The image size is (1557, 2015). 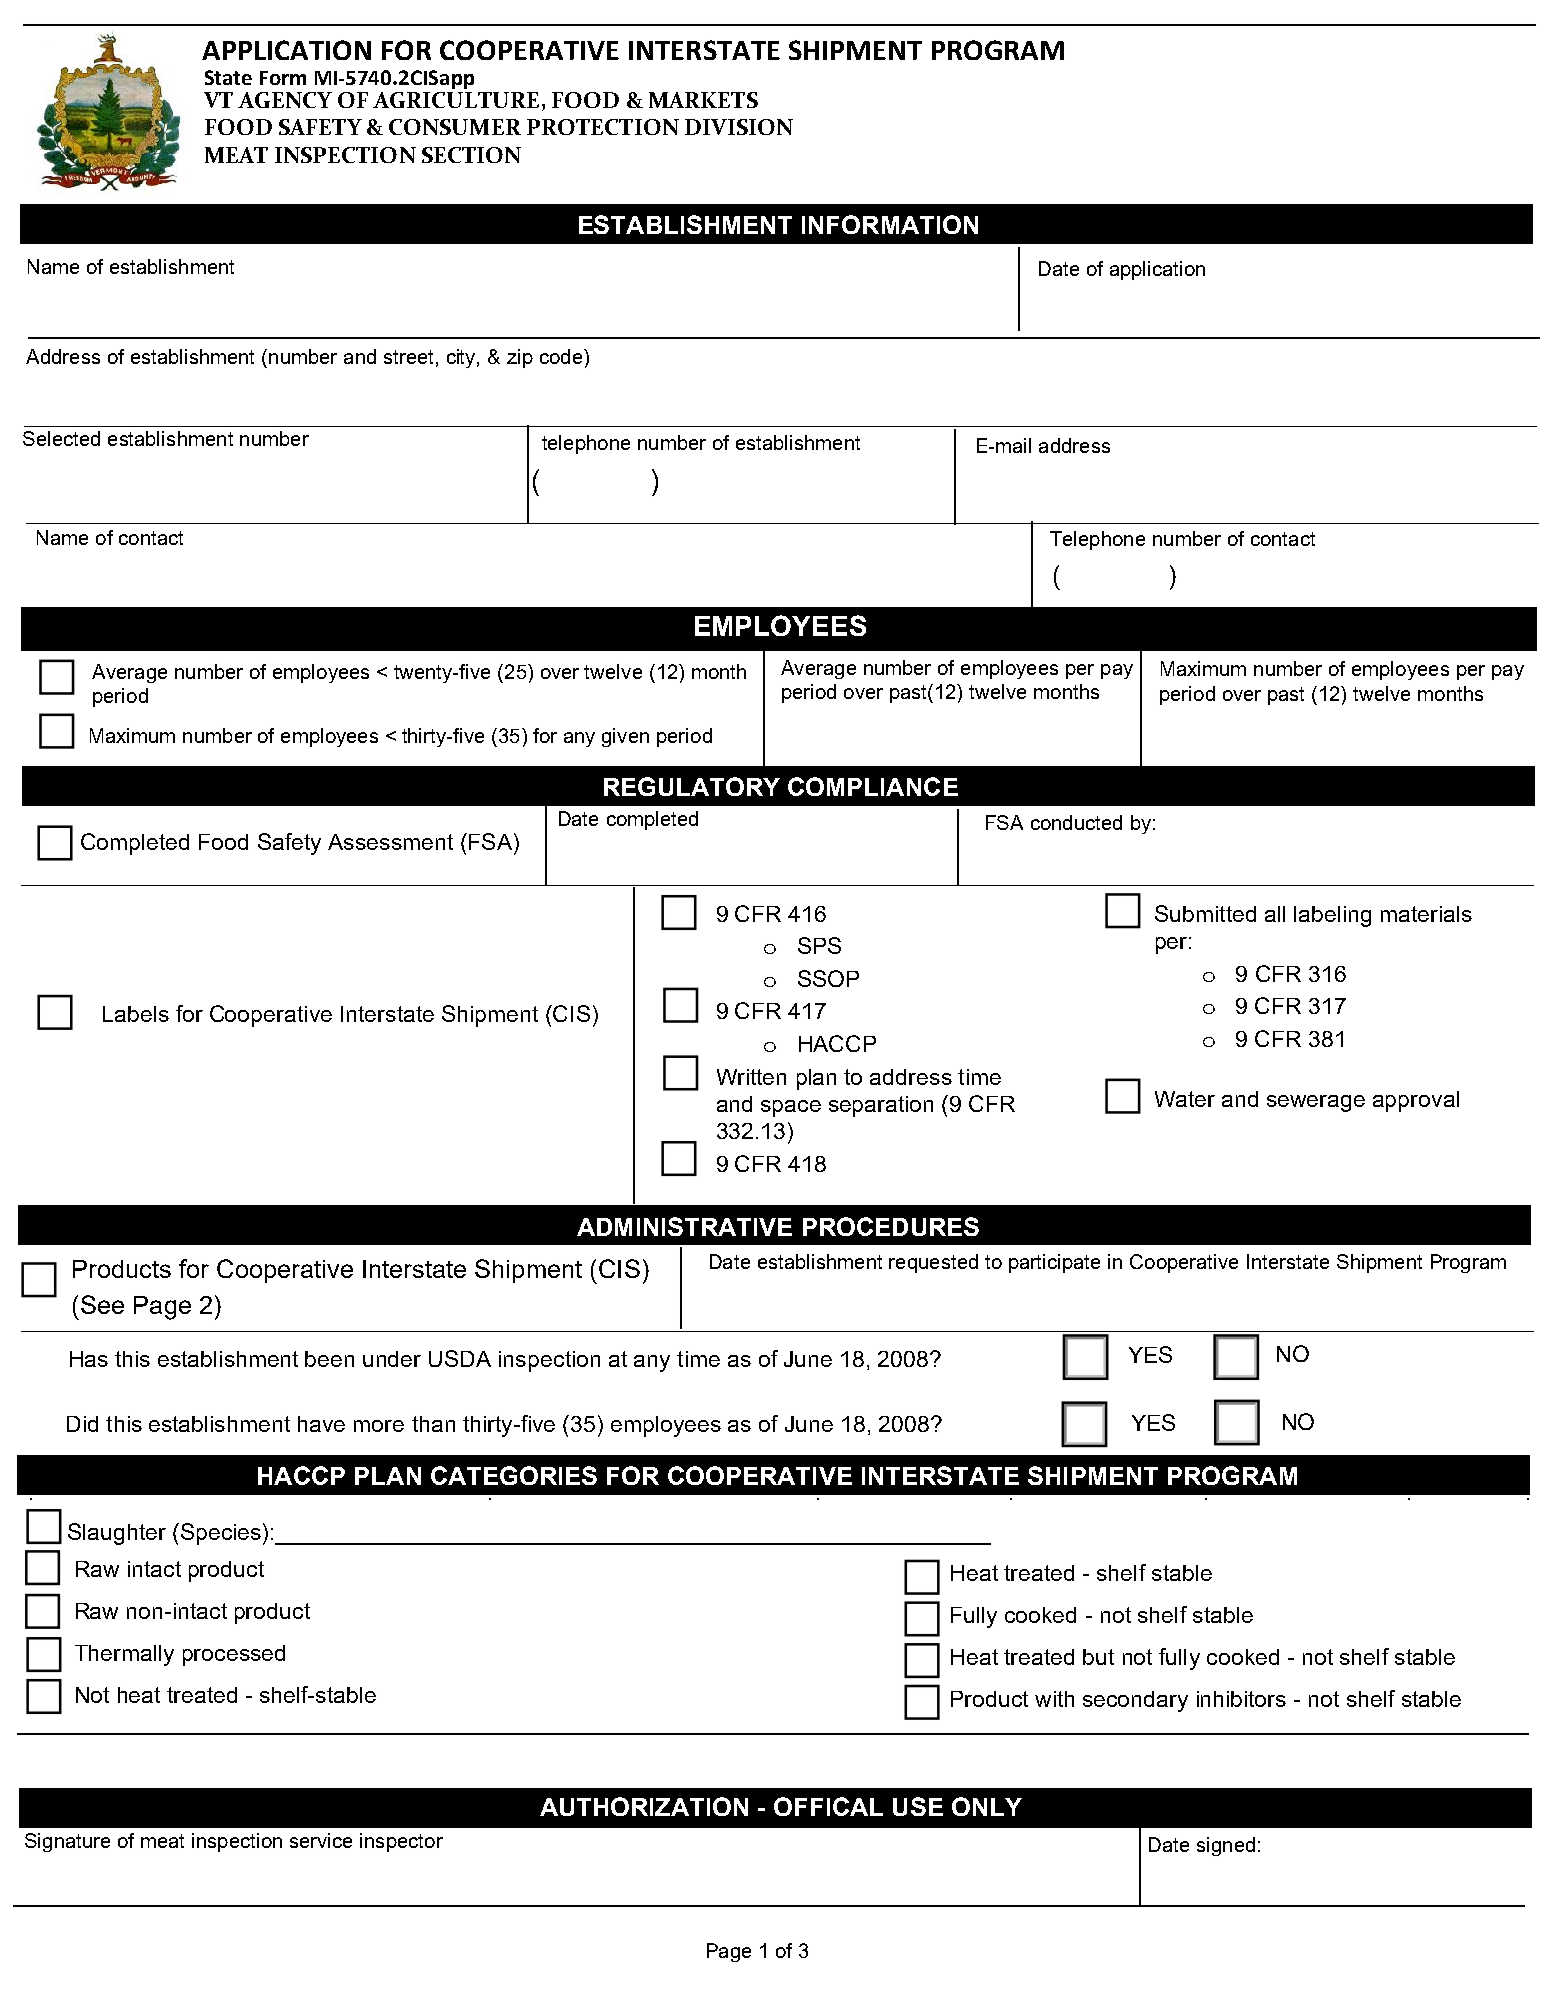 What do you see at coordinates (703, 100) in the screenshot?
I see `MARKETS` at bounding box center [703, 100].
